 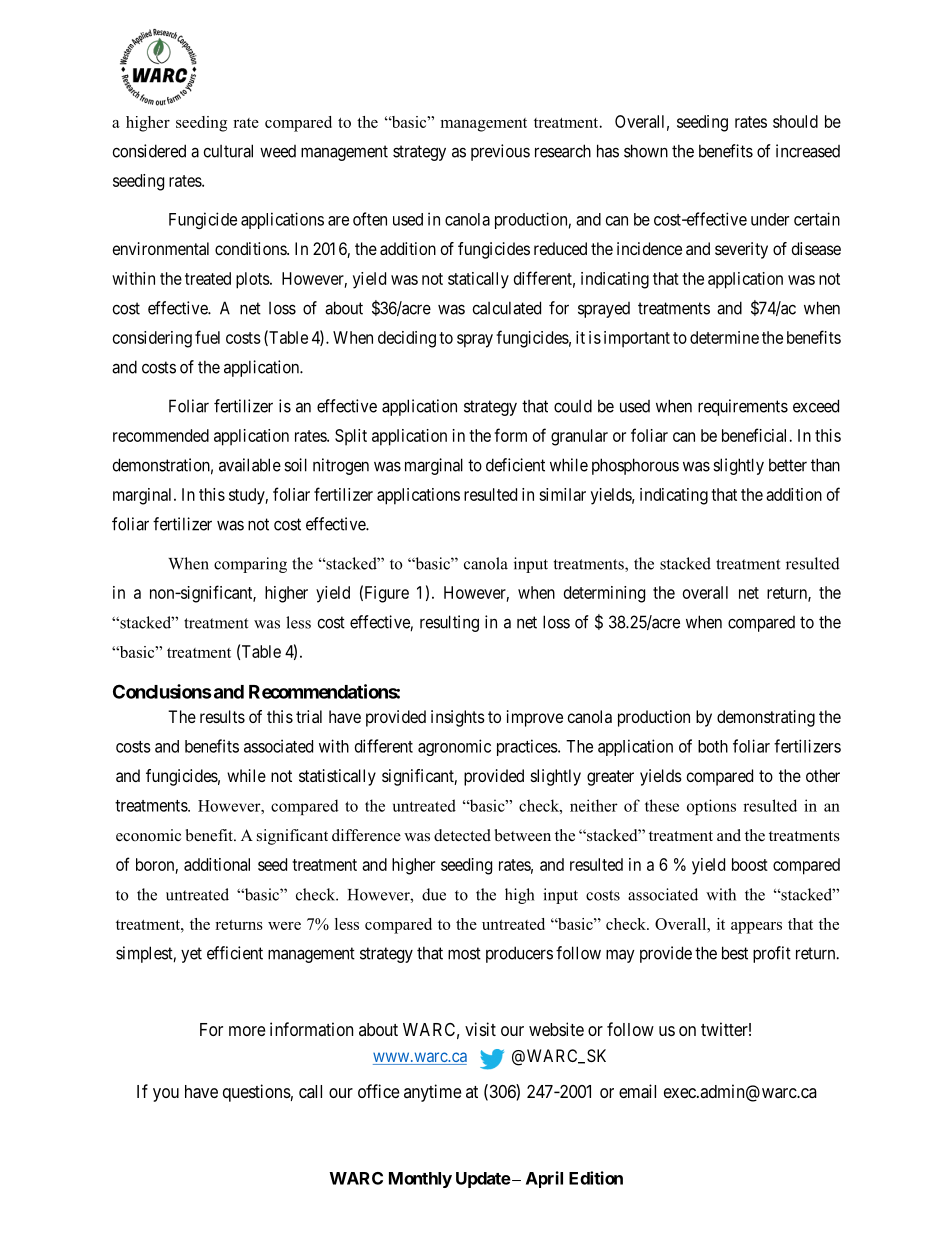 What do you see at coordinates (228, 151) in the page?
I see `cultural` at bounding box center [228, 151].
